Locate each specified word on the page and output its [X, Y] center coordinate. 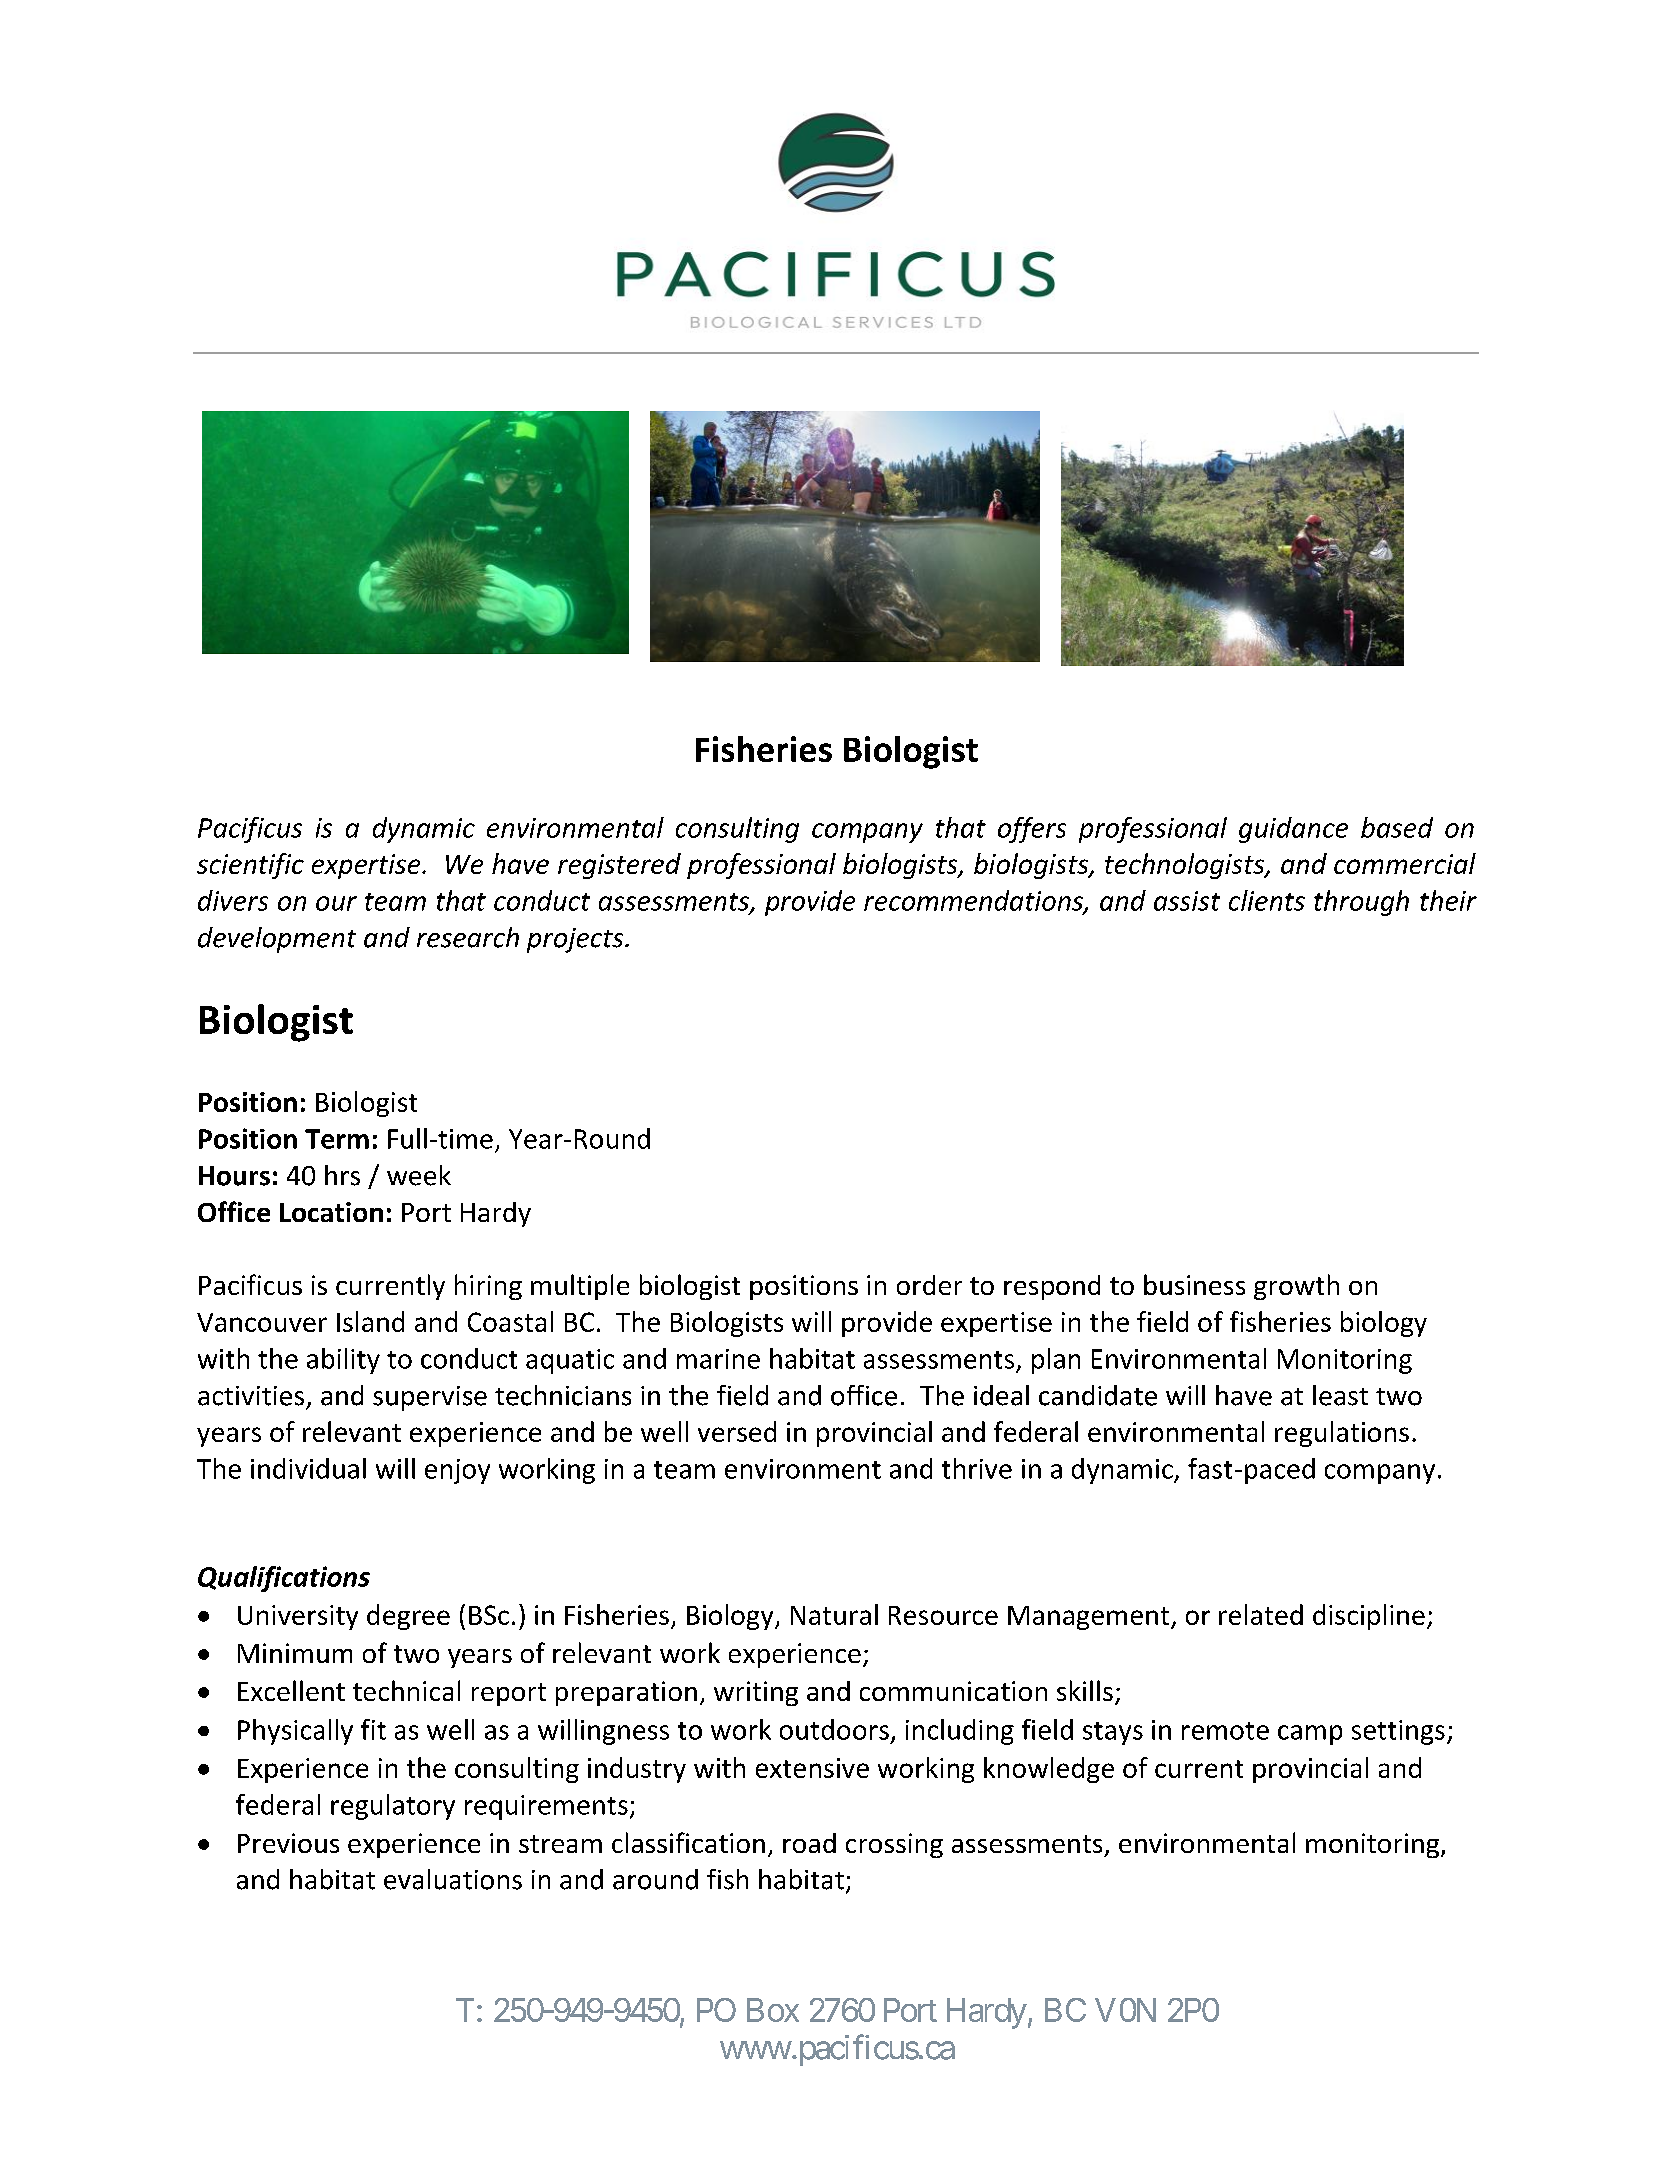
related [1261, 1614]
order [929, 1285]
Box [773, 2010]
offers [1032, 830]
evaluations [453, 1879]
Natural [834, 1614]
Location [331, 1212]
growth [1296, 1287]
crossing [894, 1845]
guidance [1293, 830]
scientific [250, 866]
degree [408, 1617]
